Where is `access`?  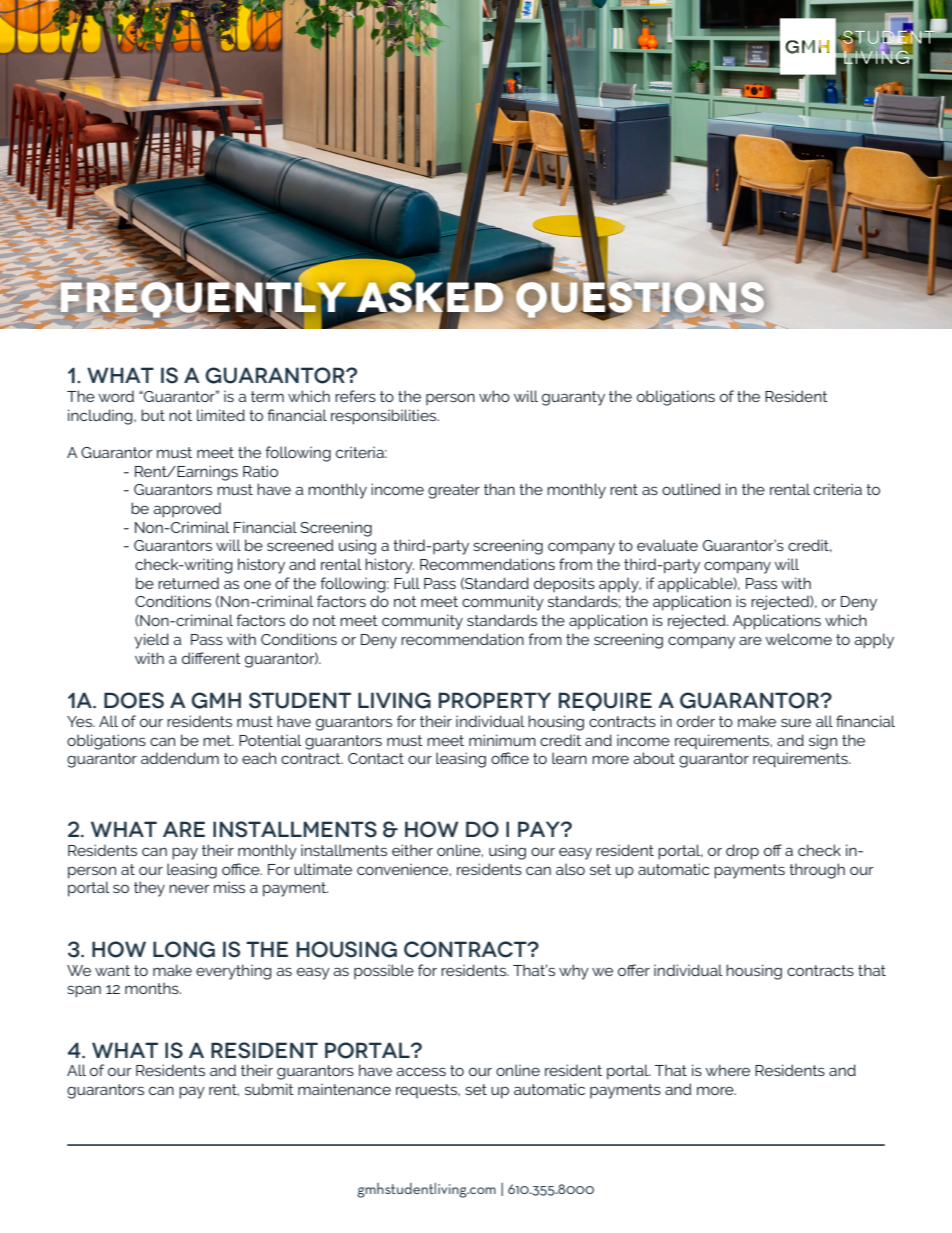 access is located at coordinates (421, 1071).
